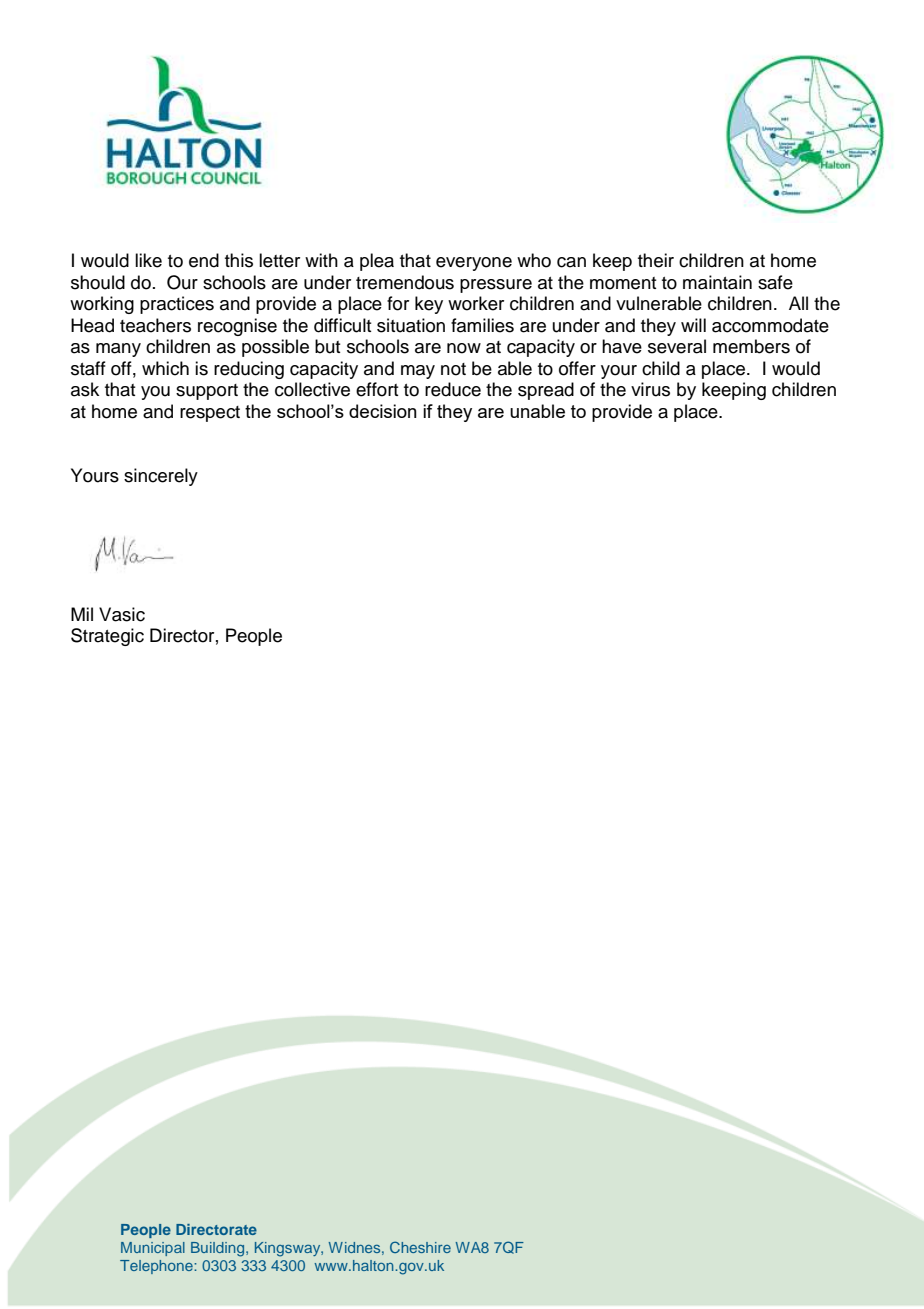 This screenshot has width=924, height=1309. I want to click on support, so click(207, 392).
